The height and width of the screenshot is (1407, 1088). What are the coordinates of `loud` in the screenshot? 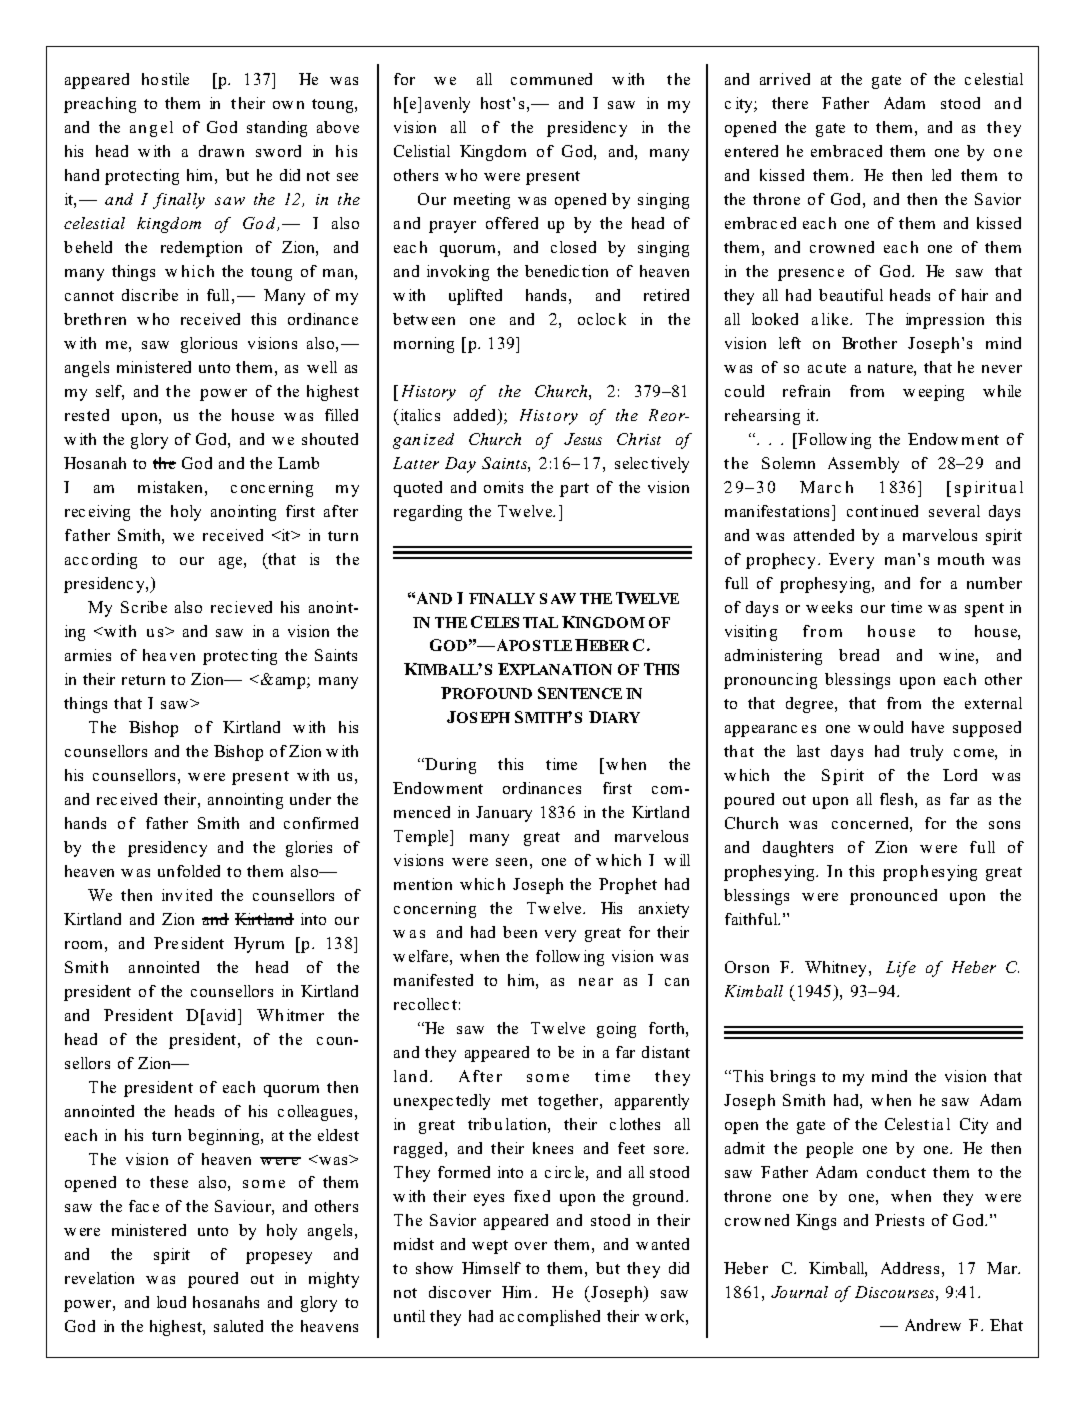 It's located at (171, 1302).
